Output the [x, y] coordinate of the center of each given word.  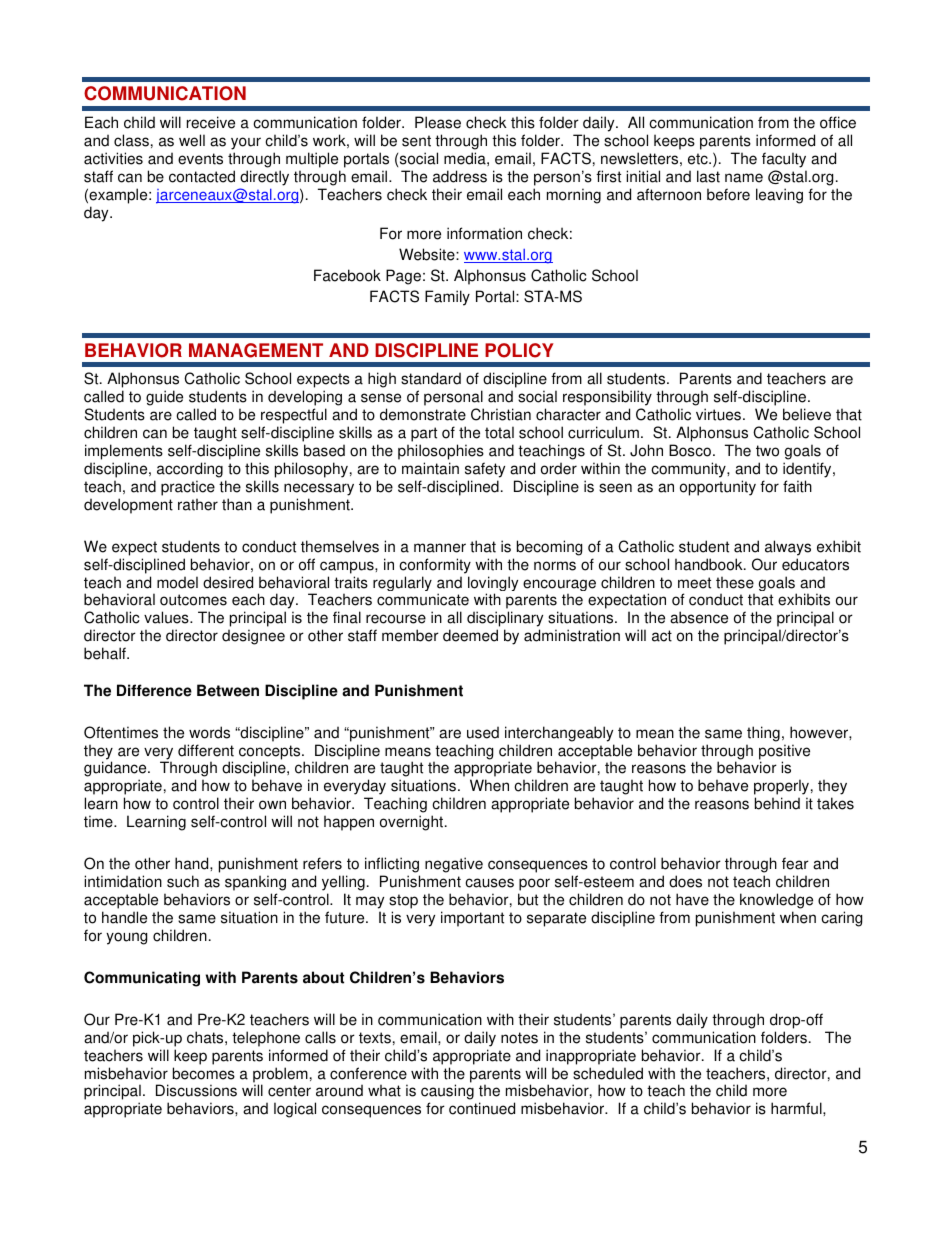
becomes [204, 1073]
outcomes [193, 600]
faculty [784, 160]
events [200, 159]
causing [447, 1093]
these [735, 582]
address [460, 176]
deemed [470, 635]
